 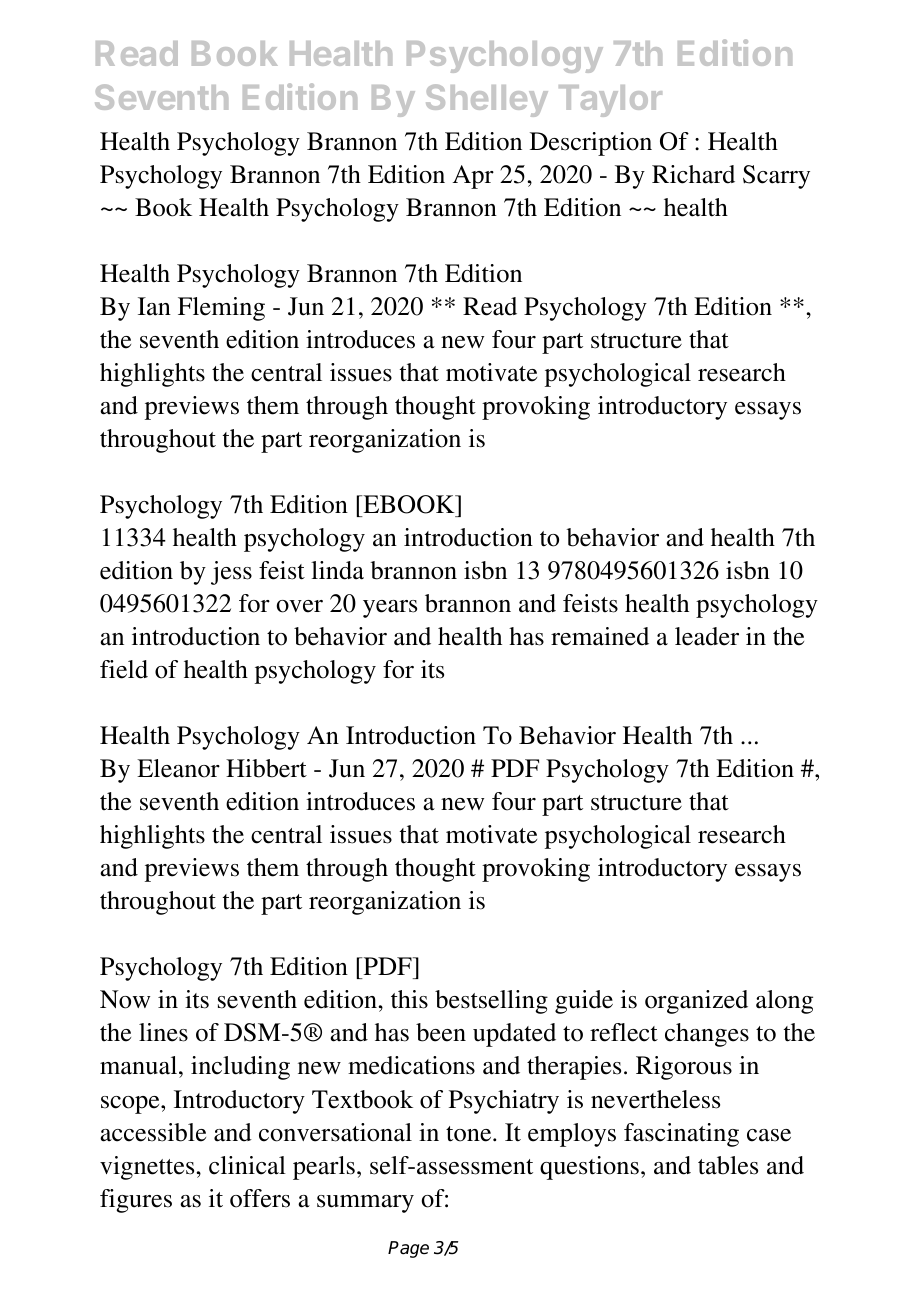 What do you see at coordinates (221, 309) in the image?
I see `Fleming` at bounding box center [221, 309].
